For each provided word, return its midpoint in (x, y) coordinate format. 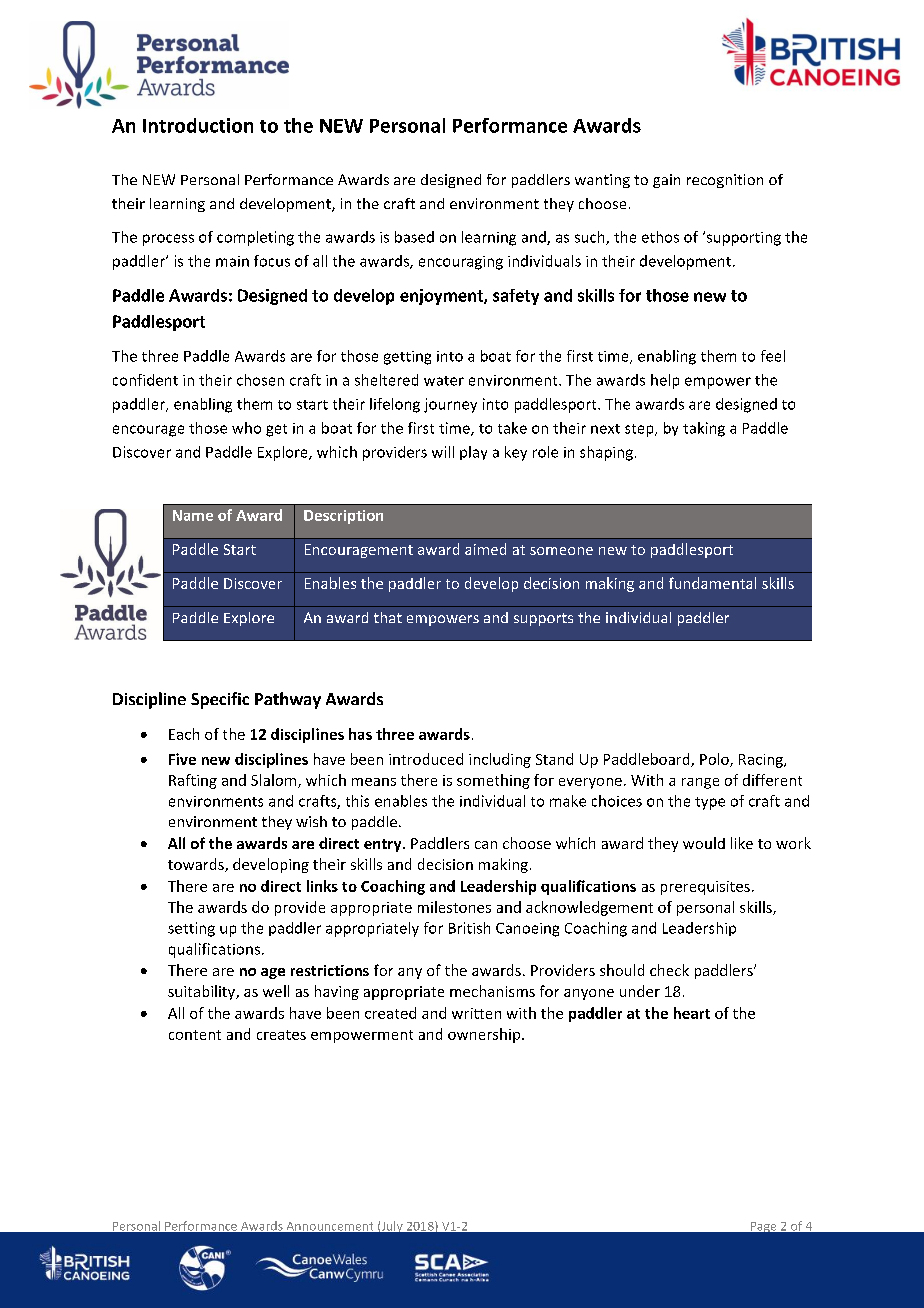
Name (193, 515)
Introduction (198, 125)
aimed (485, 549)
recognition (725, 181)
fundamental (712, 583)
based (414, 237)
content (195, 1035)
